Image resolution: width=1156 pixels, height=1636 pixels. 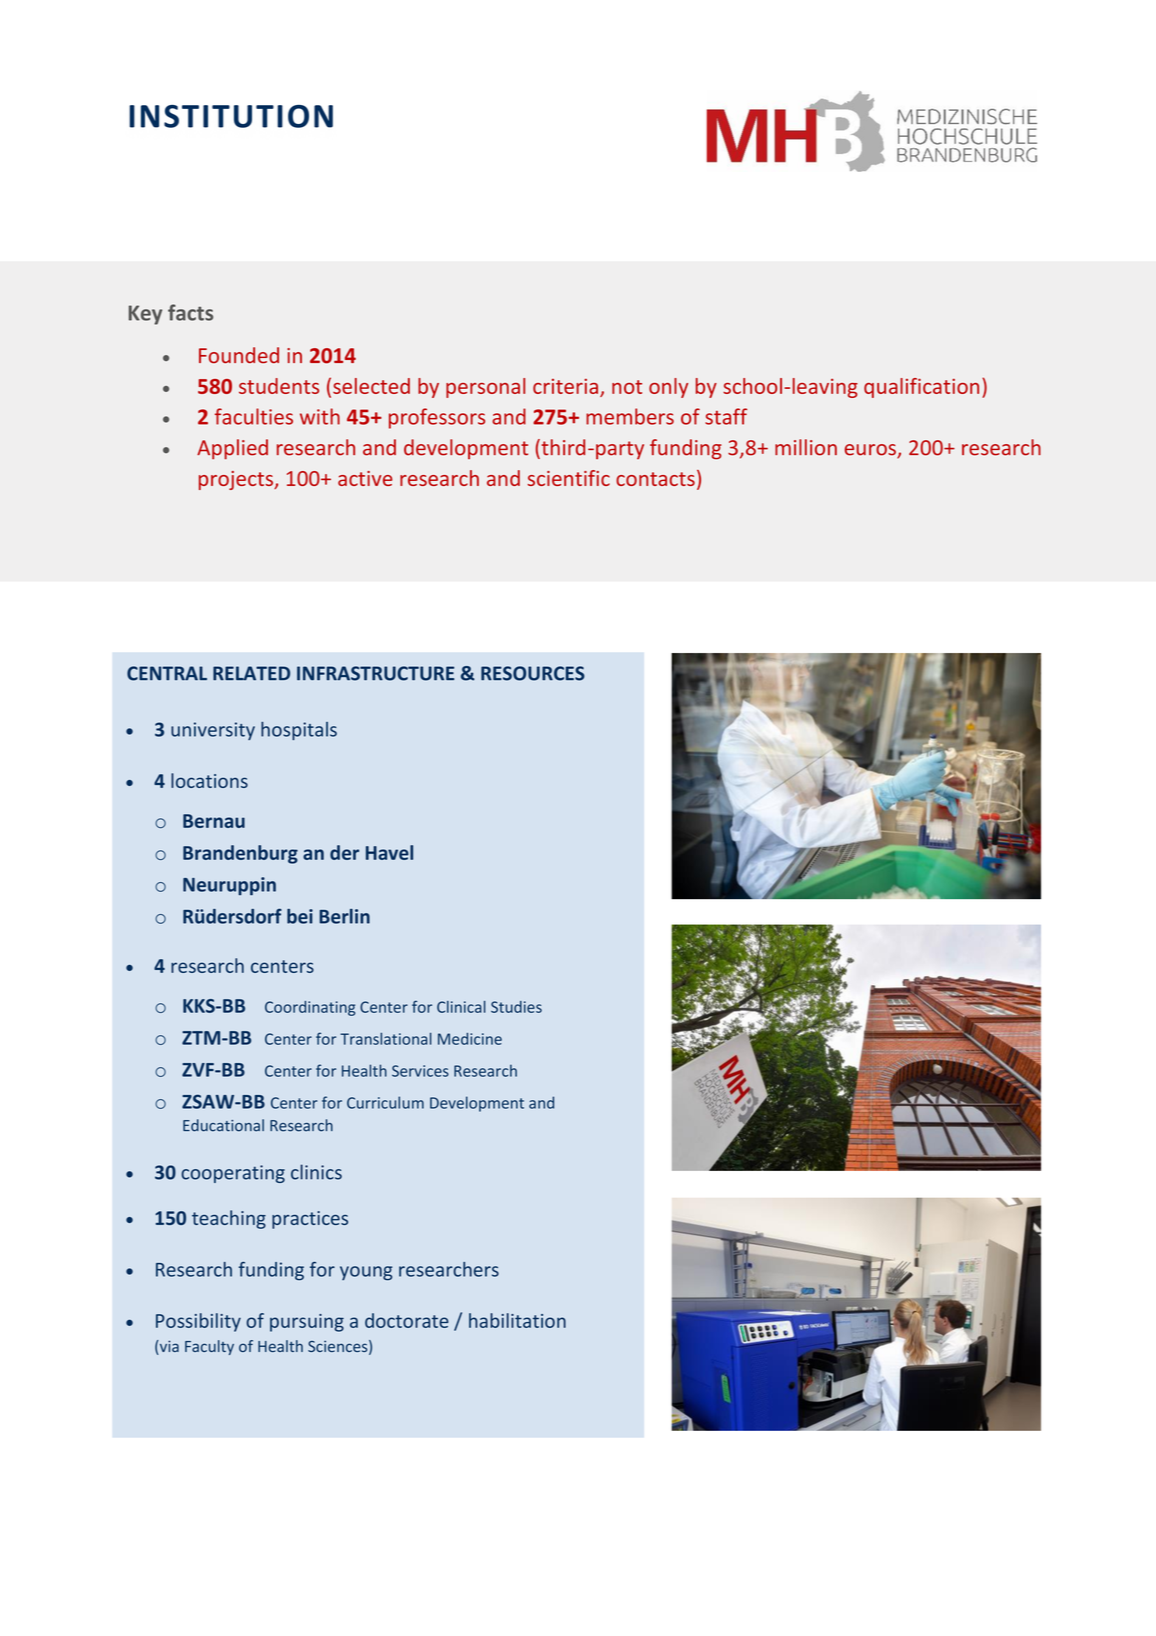 I want to click on qualification, so click(x=921, y=388).
